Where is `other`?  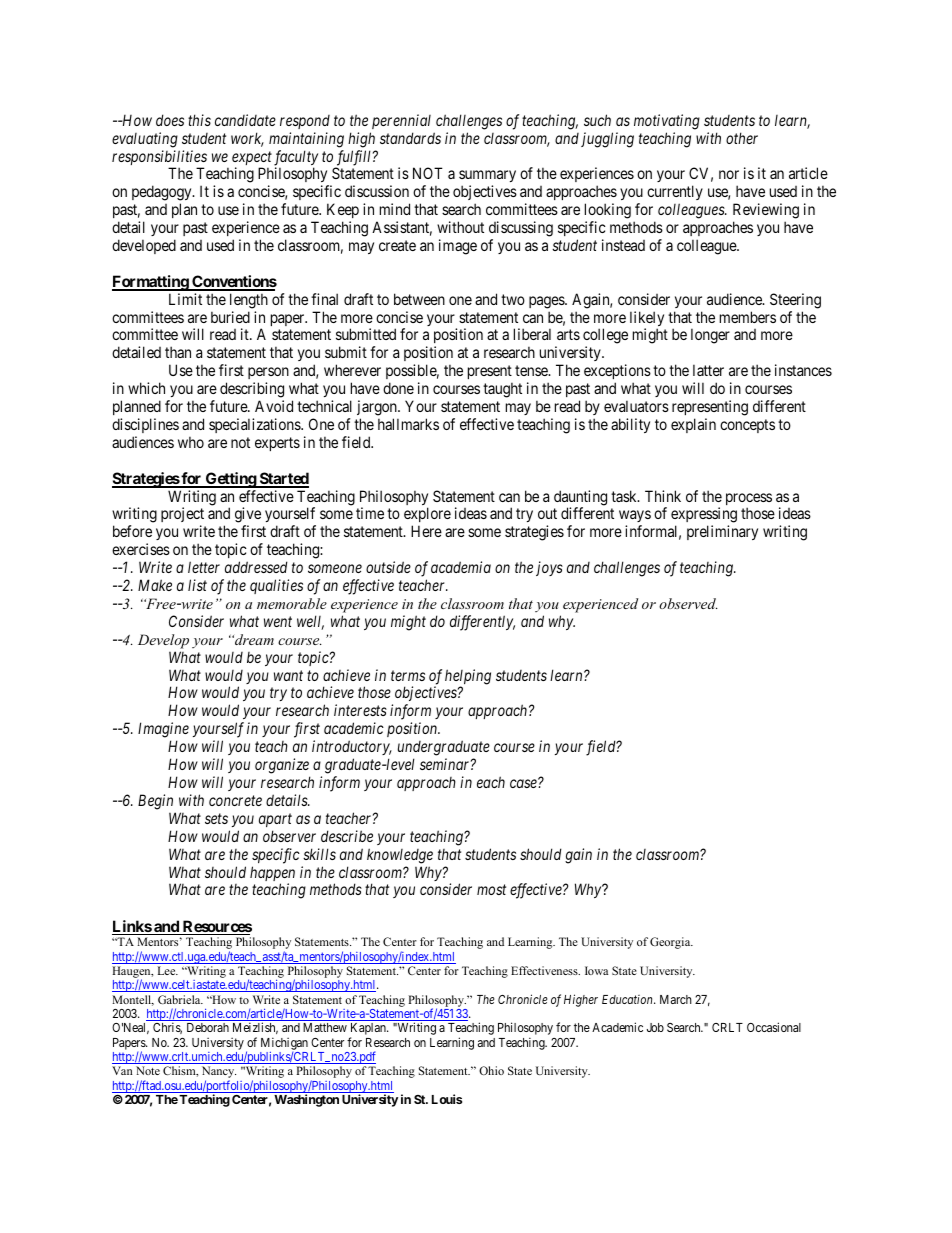
other is located at coordinates (742, 138).
